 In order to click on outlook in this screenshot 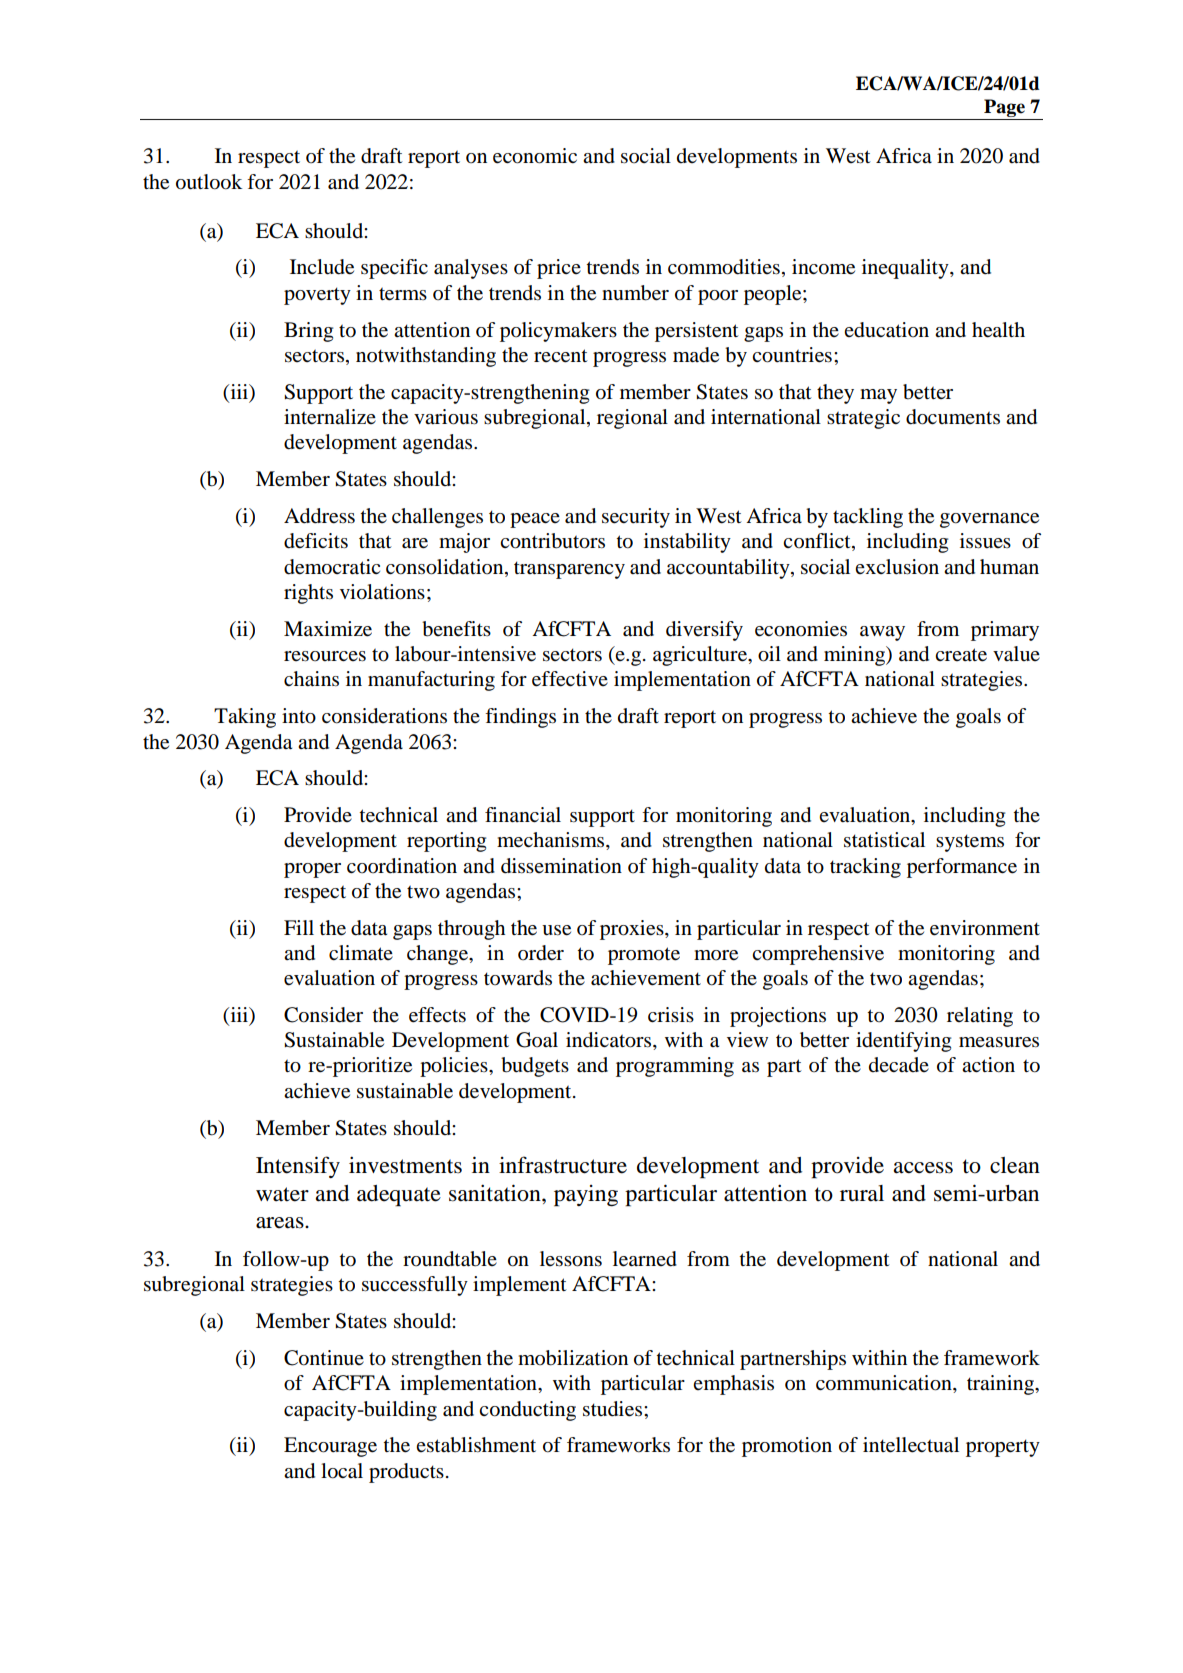, I will do `click(209, 182)`.
